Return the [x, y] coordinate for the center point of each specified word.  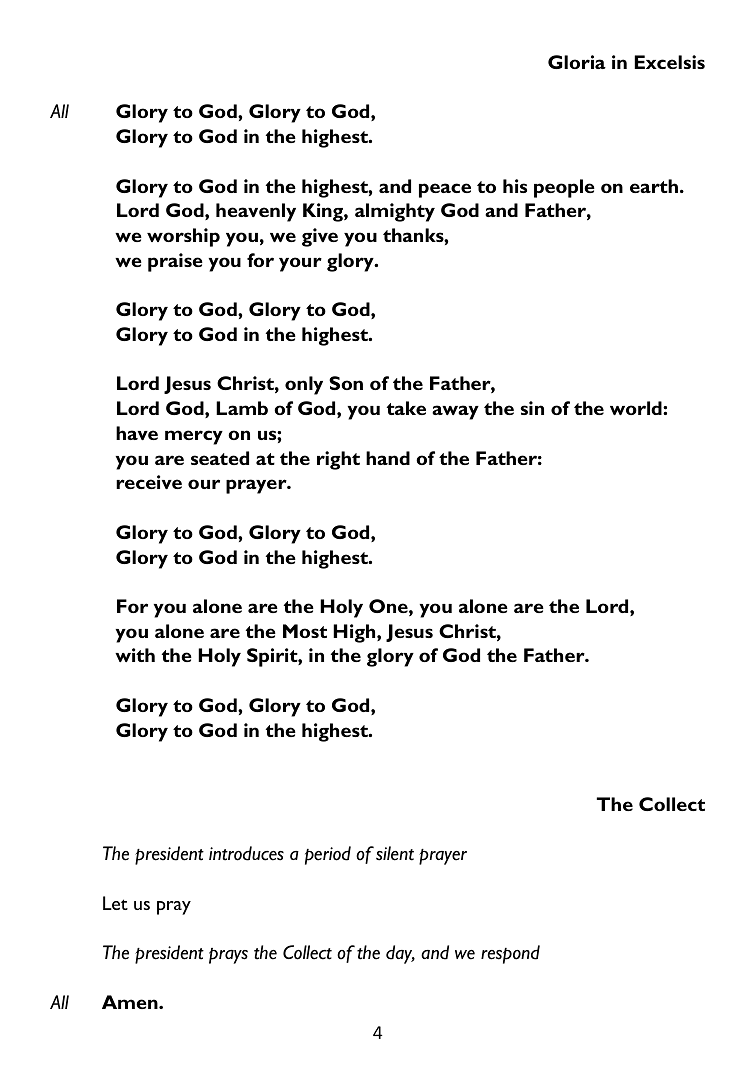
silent [395, 853]
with [135, 655]
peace [445, 190]
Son [346, 383]
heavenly [256, 212]
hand [388, 458]
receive [149, 482]
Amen [131, 1002]
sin [532, 408]
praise [175, 262]
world [637, 408]
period [328, 855]
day [400, 954]
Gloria [577, 62]
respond [510, 954]
